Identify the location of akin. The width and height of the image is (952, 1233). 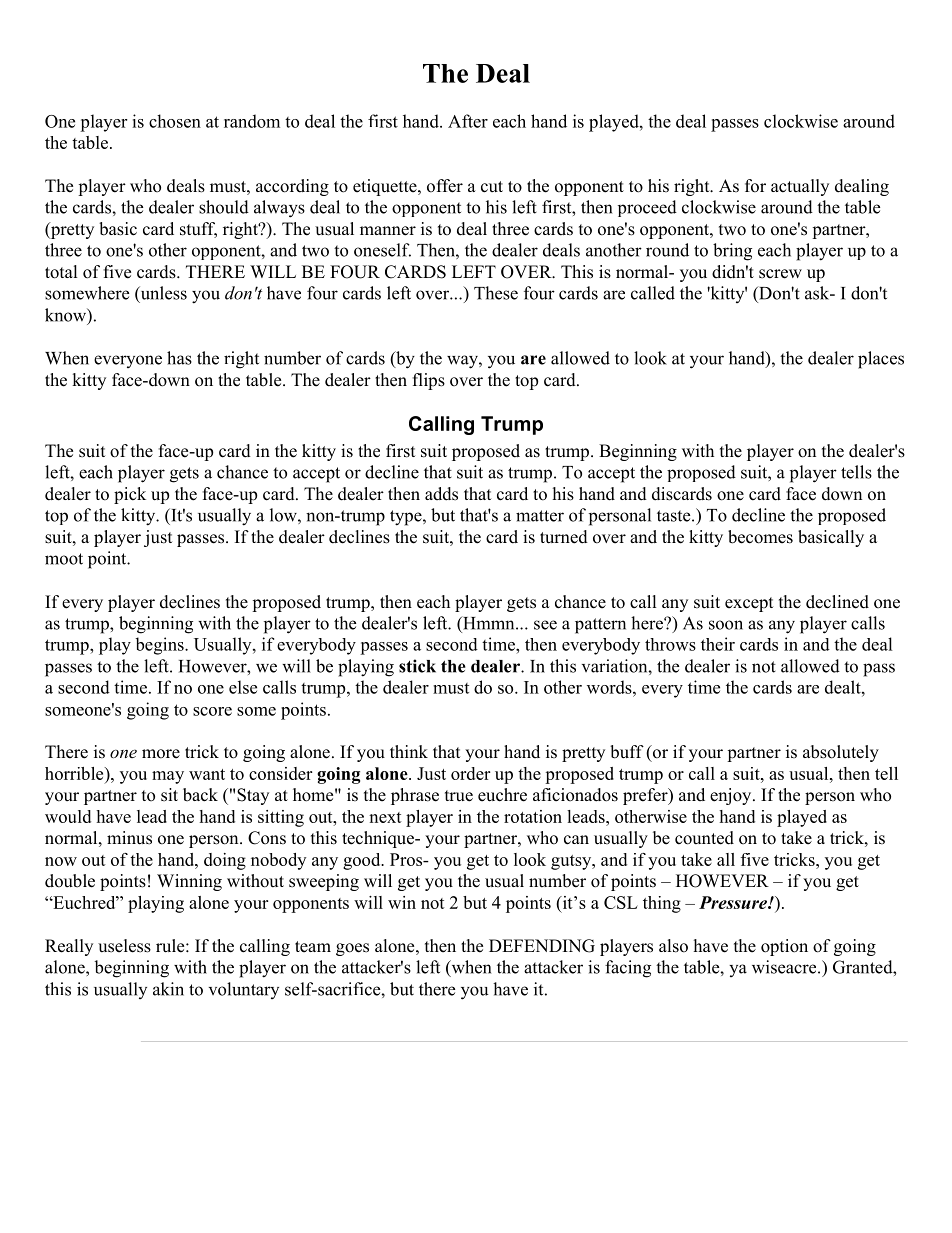
(168, 989).
